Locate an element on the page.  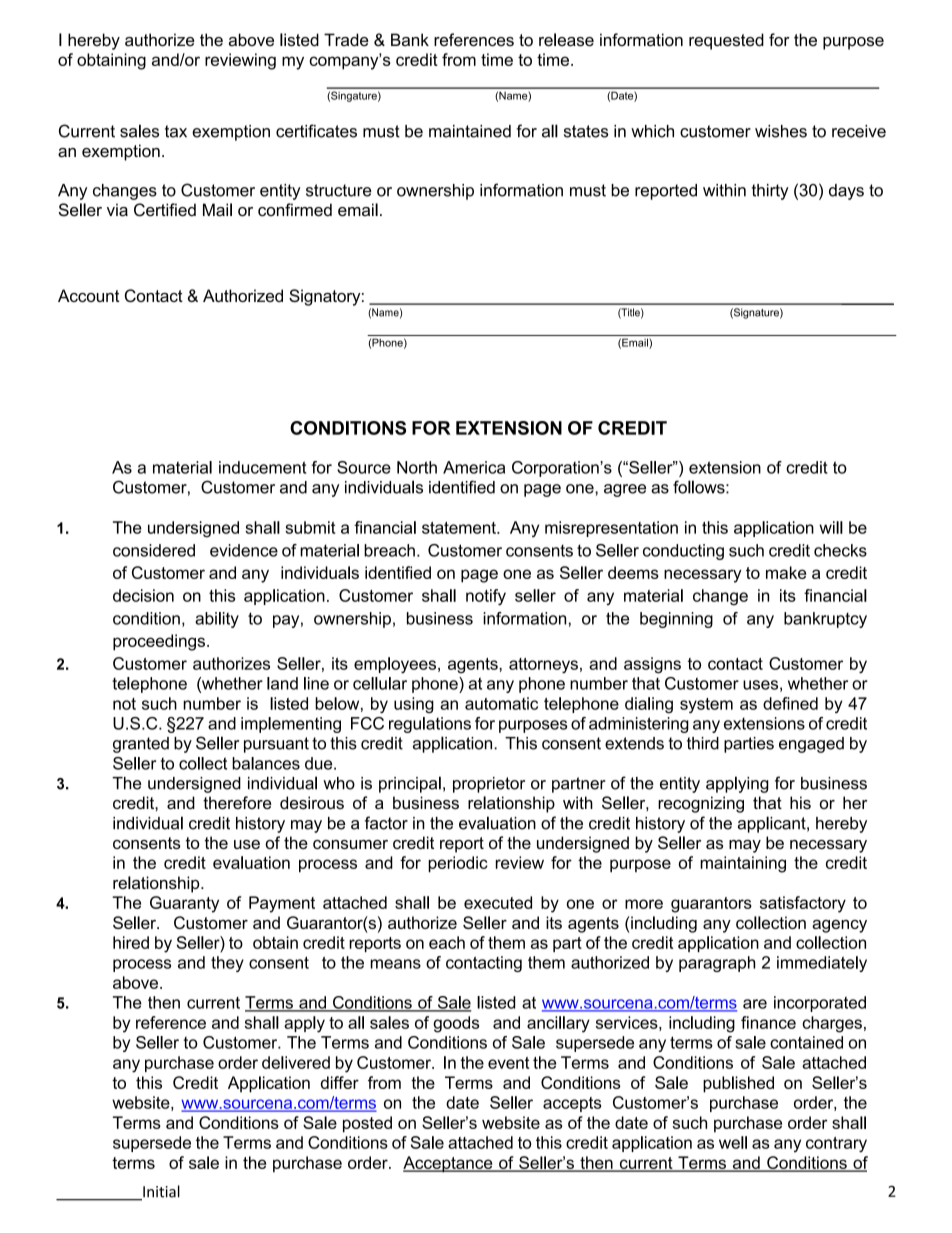
ability is located at coordinates (217, 620).
